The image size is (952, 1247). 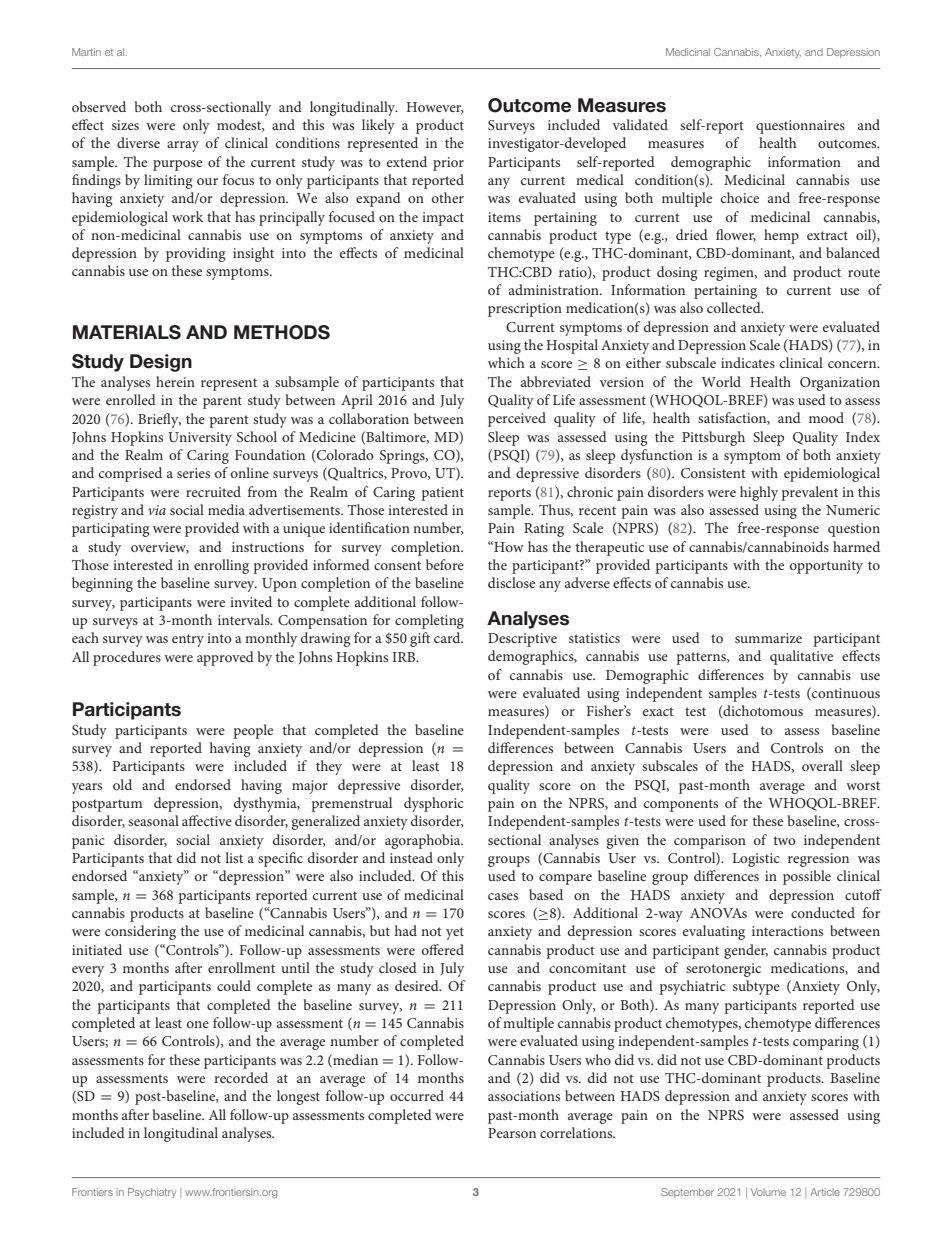 I want to click on sizes, so click(x=125, y=125).
